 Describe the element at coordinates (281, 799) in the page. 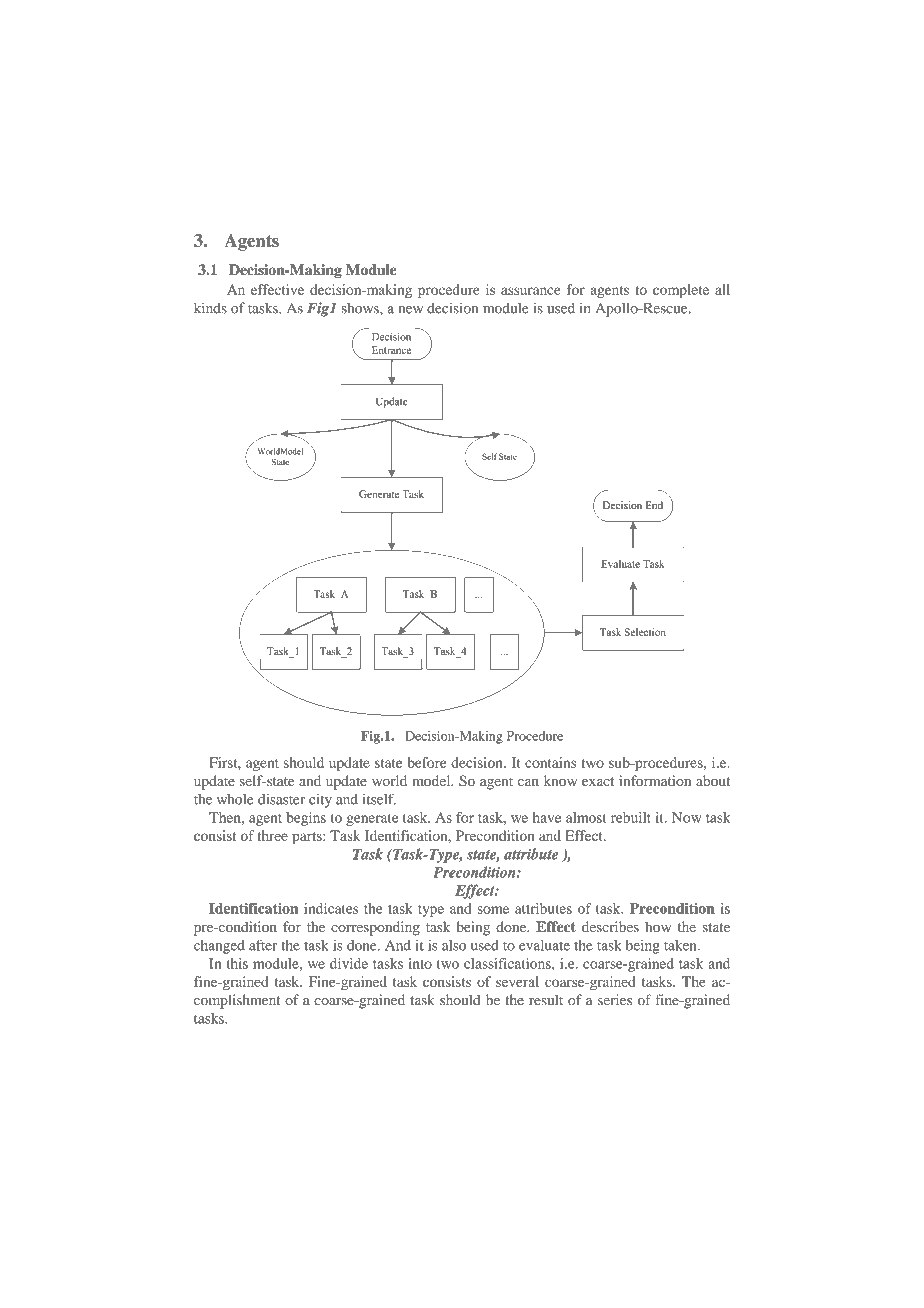

I see `disaster` at that location.
